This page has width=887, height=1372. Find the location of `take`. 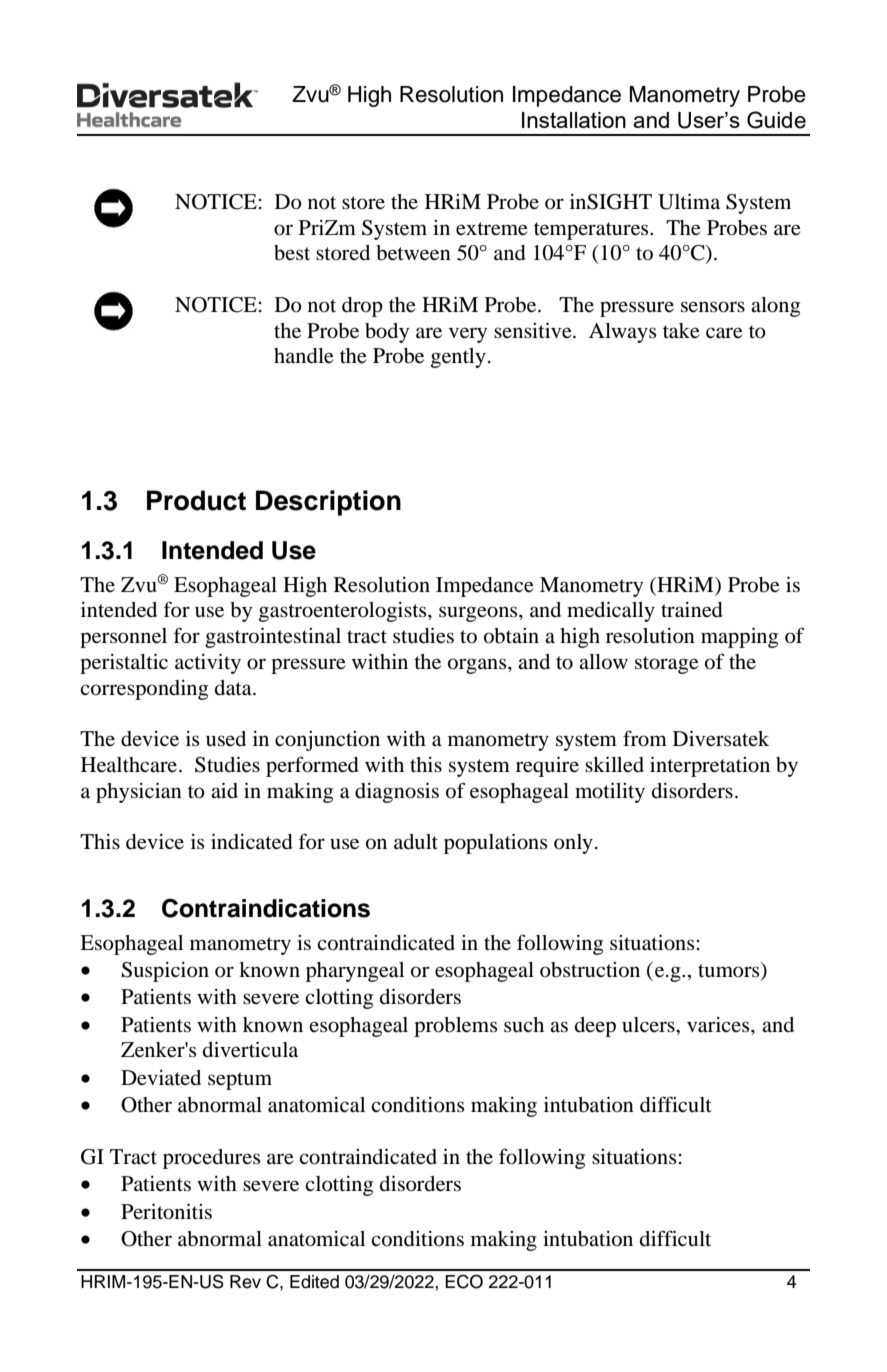

take is located at coordinates (681, 331).
